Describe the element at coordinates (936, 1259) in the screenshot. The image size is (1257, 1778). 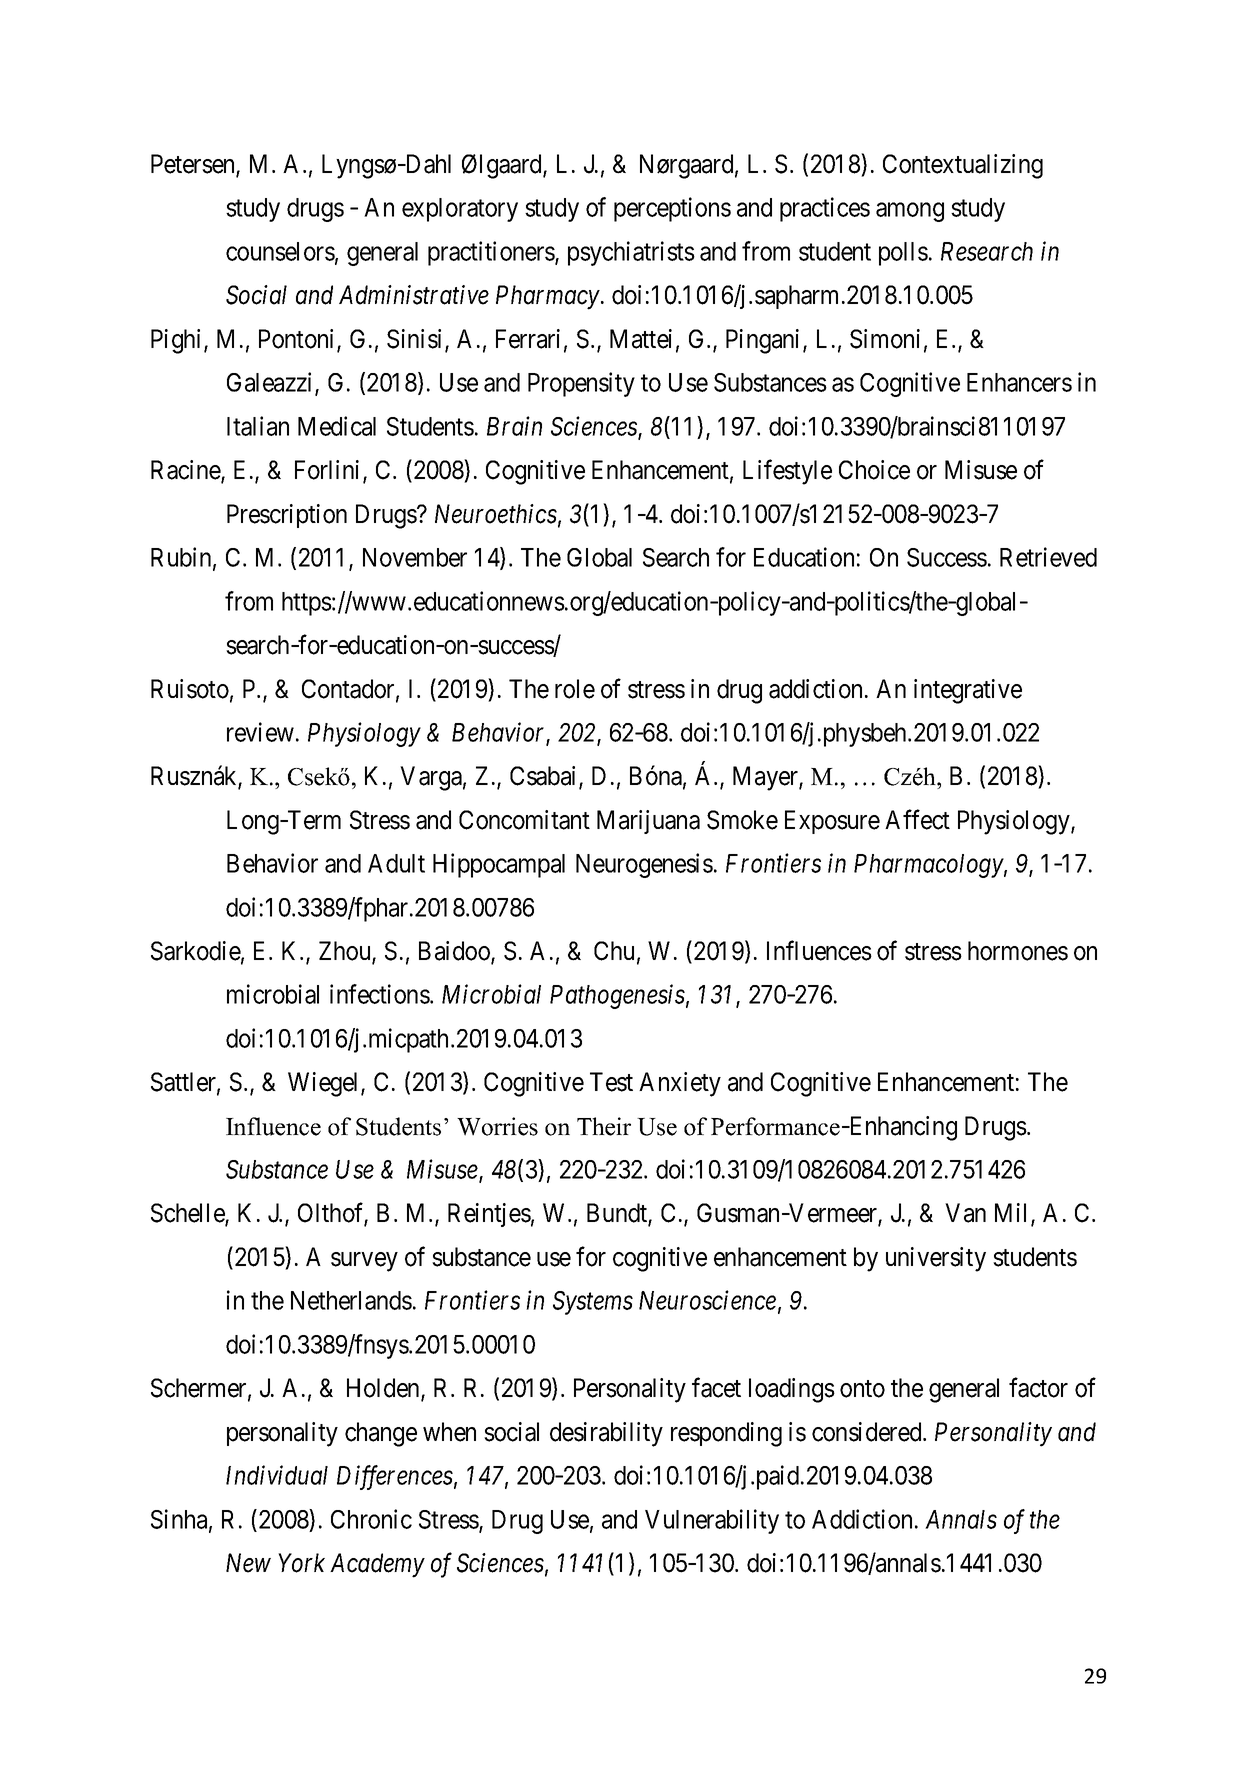
I see `university` at that location.
